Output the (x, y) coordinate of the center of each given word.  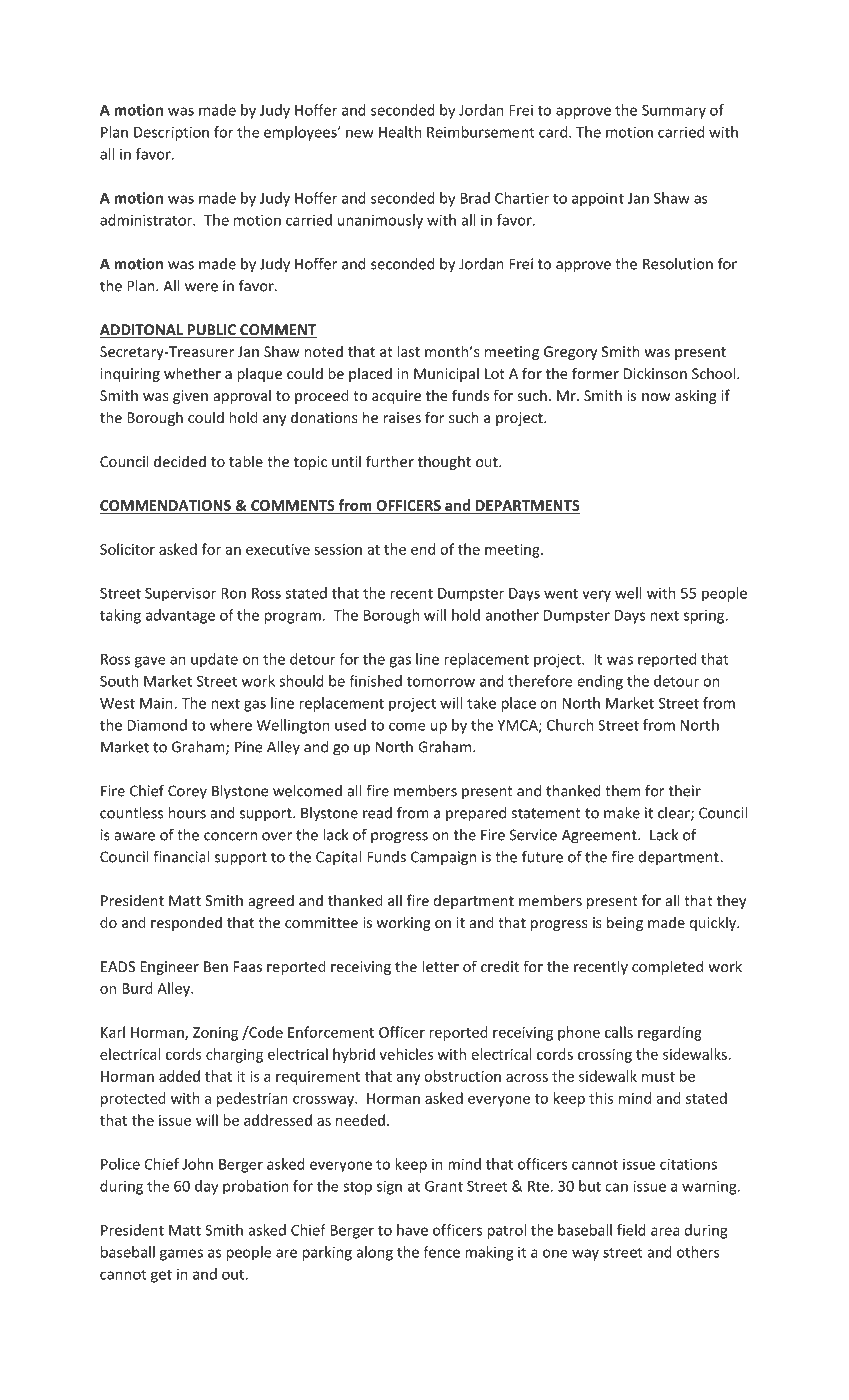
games (181, 1255)
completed (667, 967)
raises (402, 417)
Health (400, 132)
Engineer (170, 968)
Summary (674, 112)
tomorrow (441, 682)
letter (441, 966)
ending (600, 682)
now (656, 397)
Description (171, 133)
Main (156, 703)
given (190, 397)
